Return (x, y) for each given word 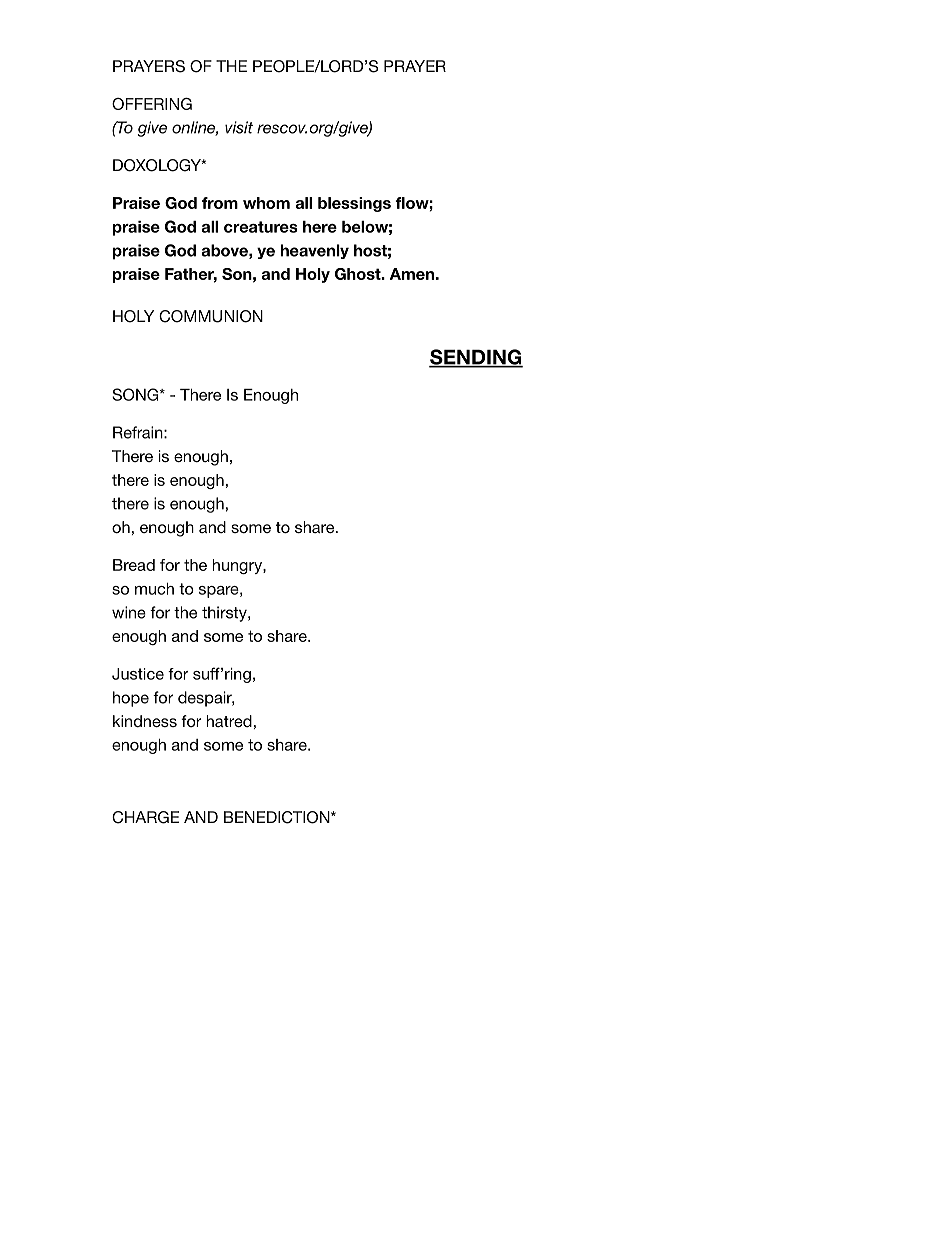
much (154, 589)
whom (266, 203)
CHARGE (145, 817)
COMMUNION (211, 316)
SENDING (476, 358)
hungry (238, 566)
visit (239, 127)
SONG (136, 394)
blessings (354, 204)
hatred (229, 721)
